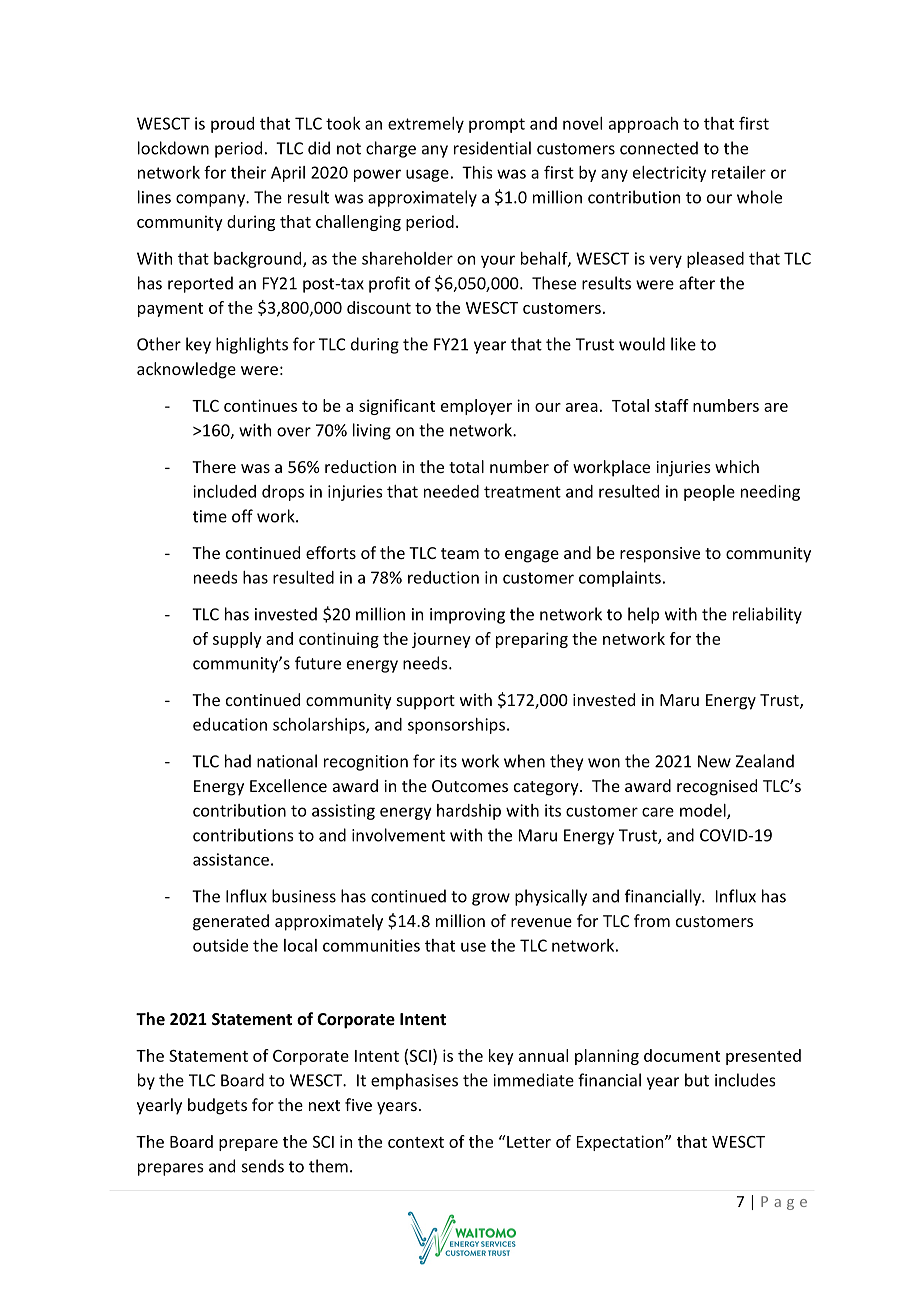 The height and width of the image is (1308, 924). Describe the element at coordinates (263, 1166) in the image. I see `sends` at that location.
